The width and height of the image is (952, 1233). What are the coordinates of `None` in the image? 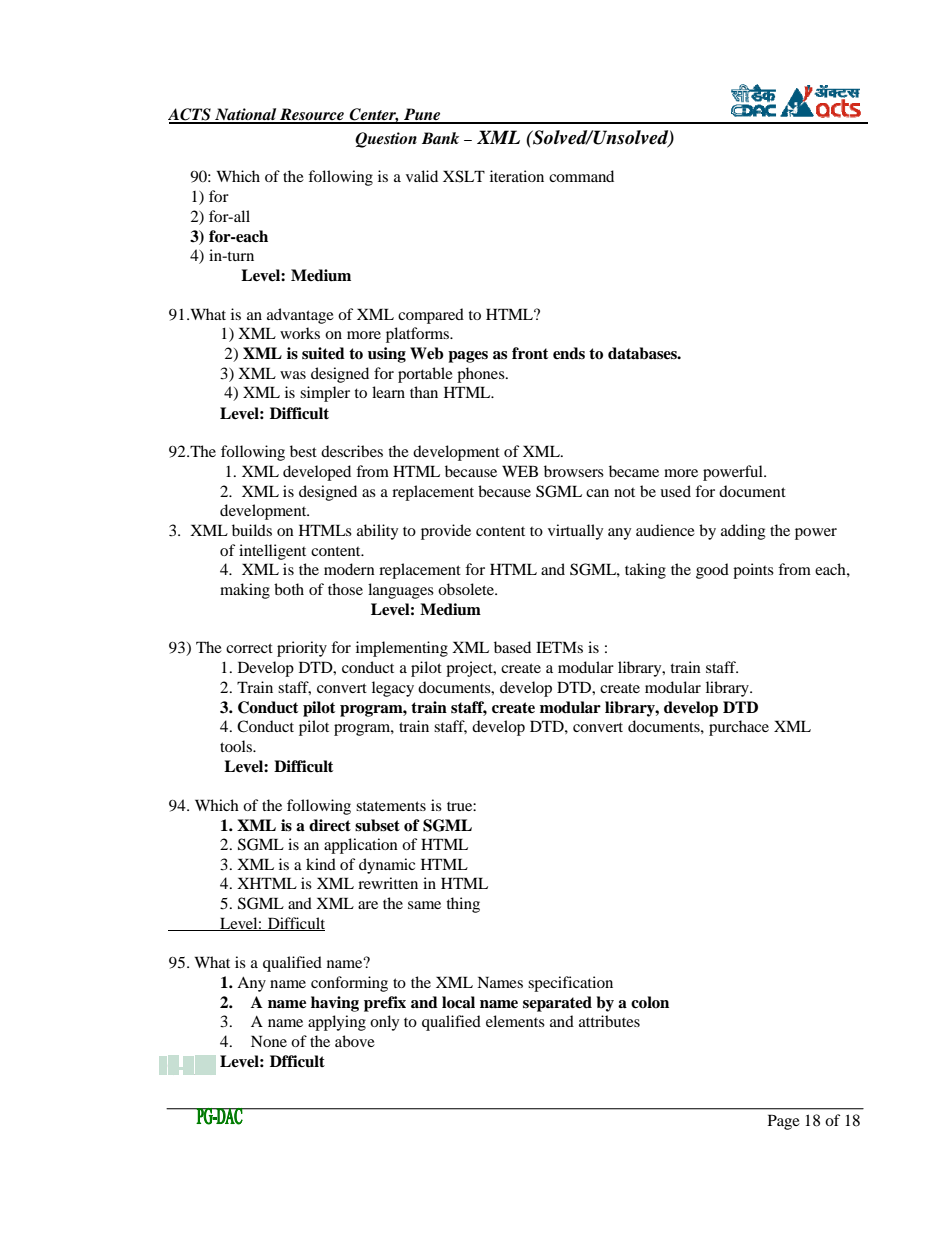 It's located at (269, 1041).
